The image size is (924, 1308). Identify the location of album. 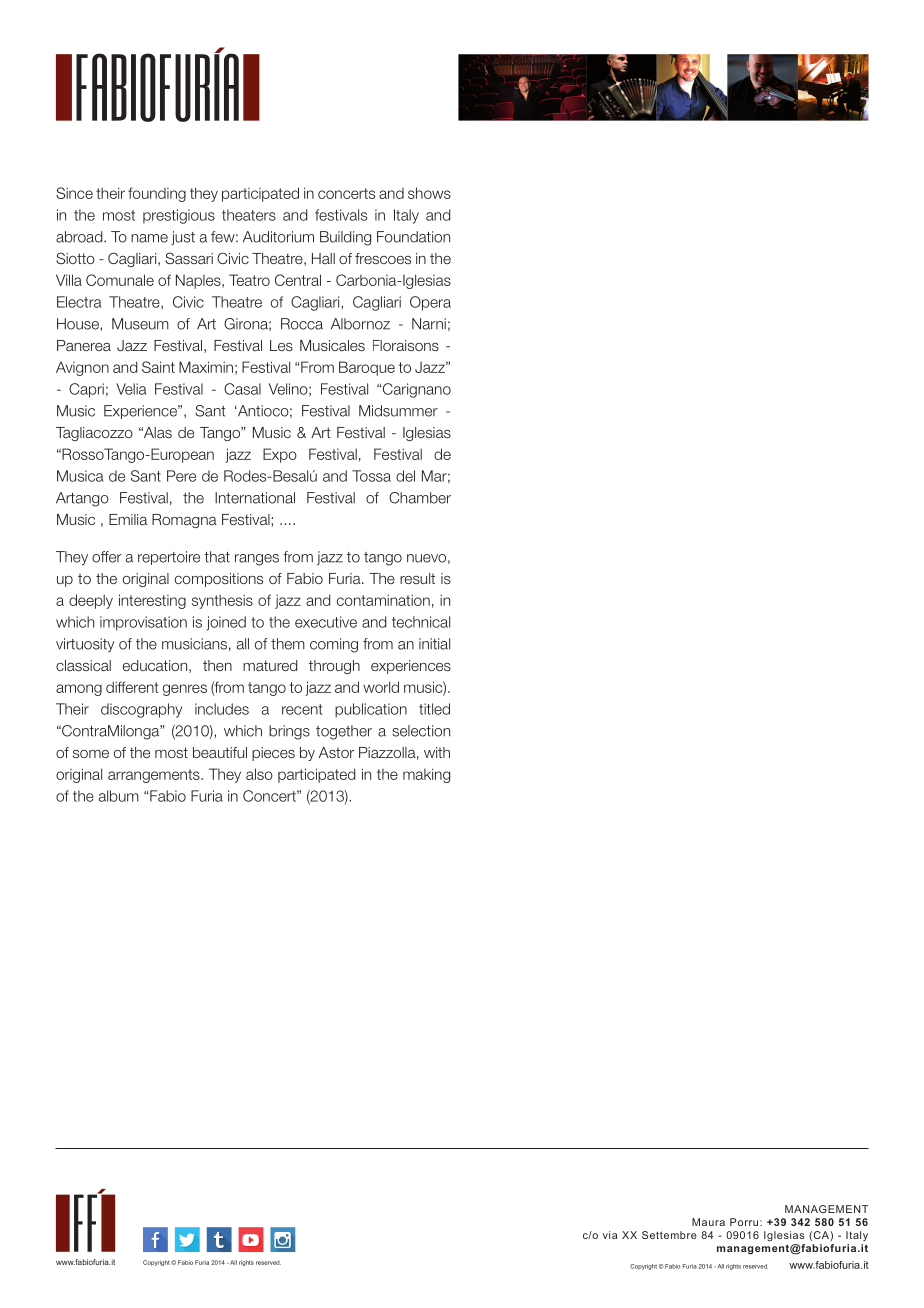
(119, 796).
